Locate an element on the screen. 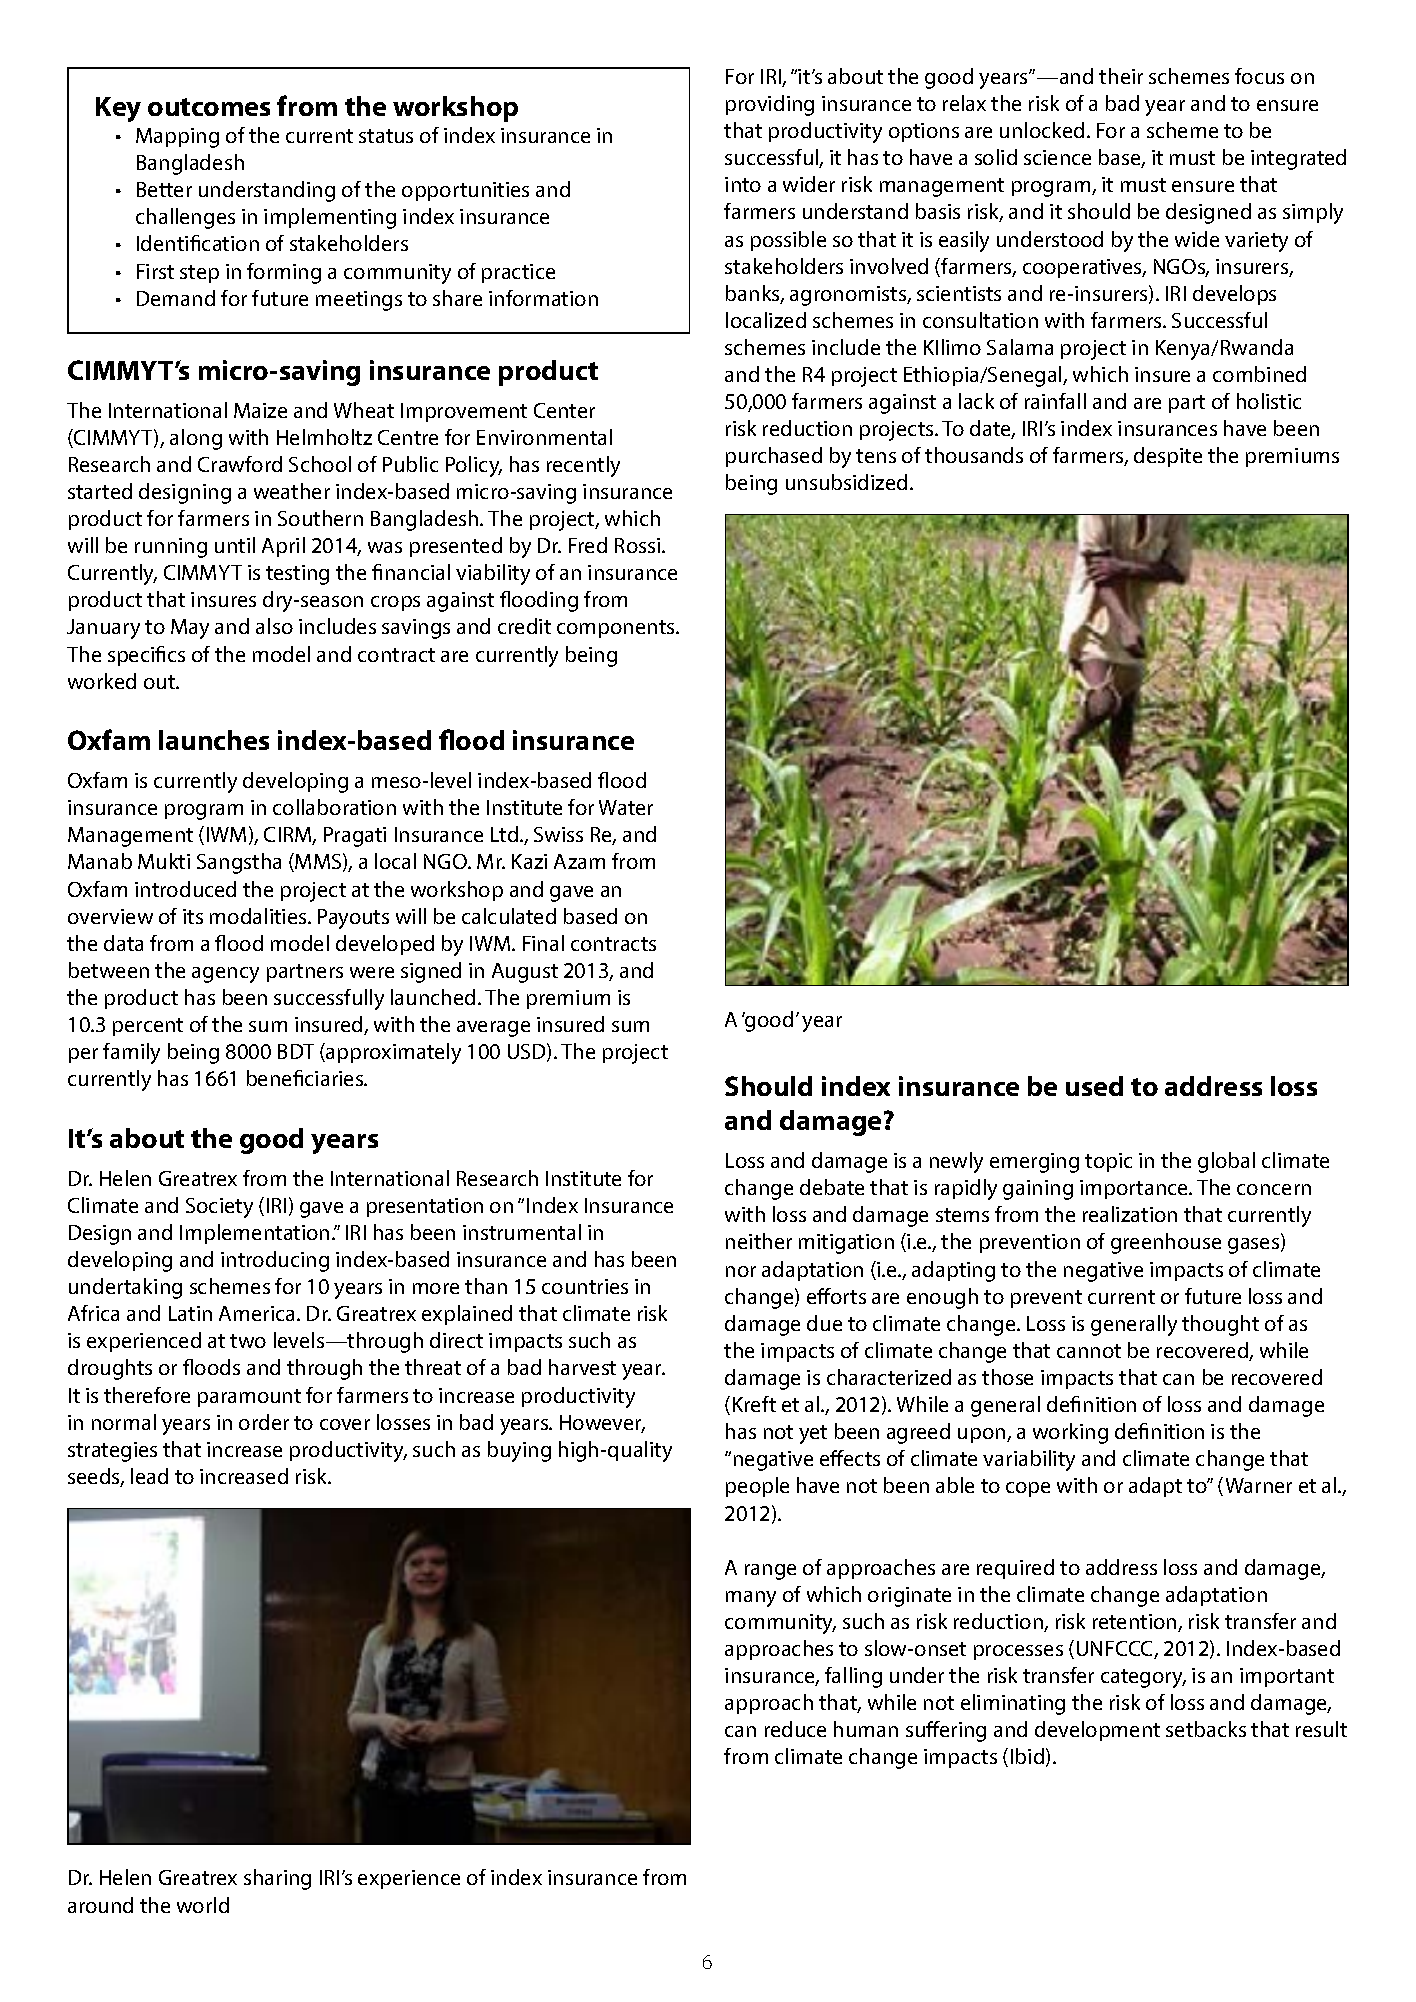 This screenshot has height=2002, width=1416. setbacks is located at coordinates (1206, 1729).
